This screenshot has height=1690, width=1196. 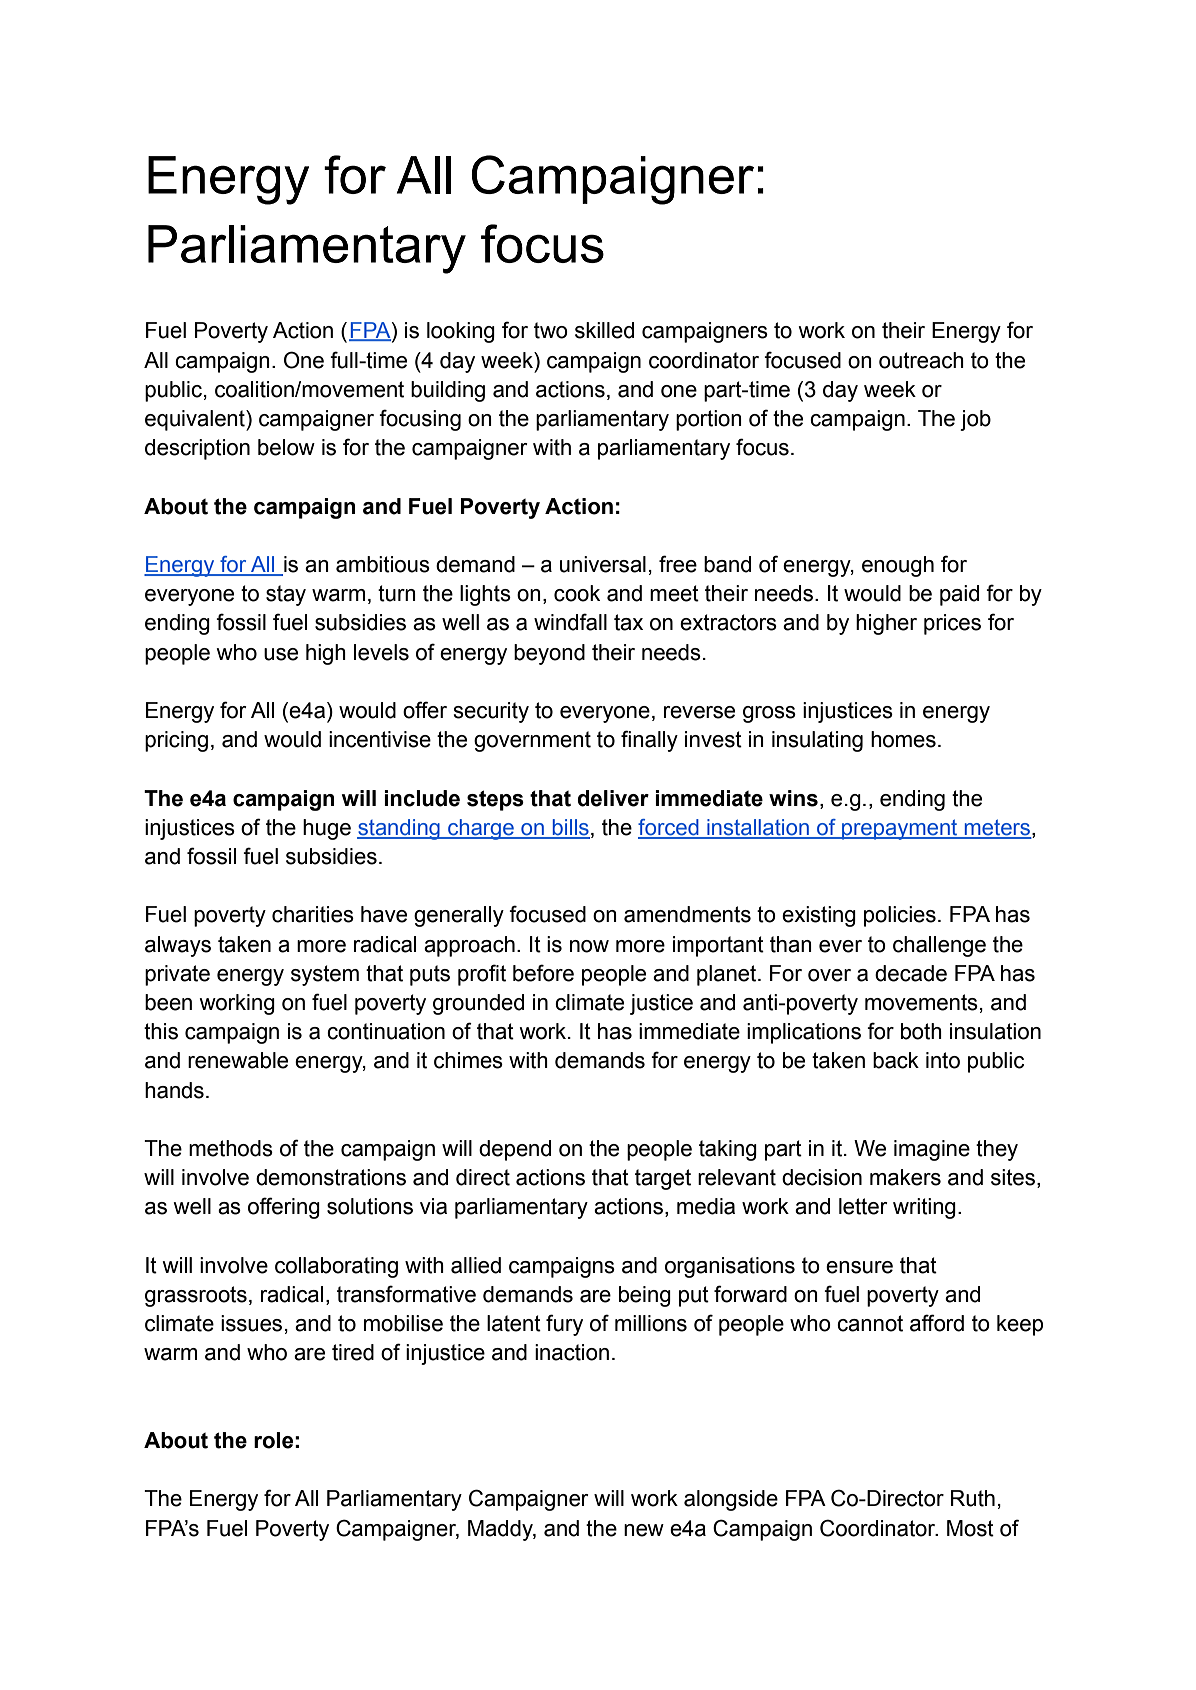 I want to click on alongside, so click(x=731, y=1500).
